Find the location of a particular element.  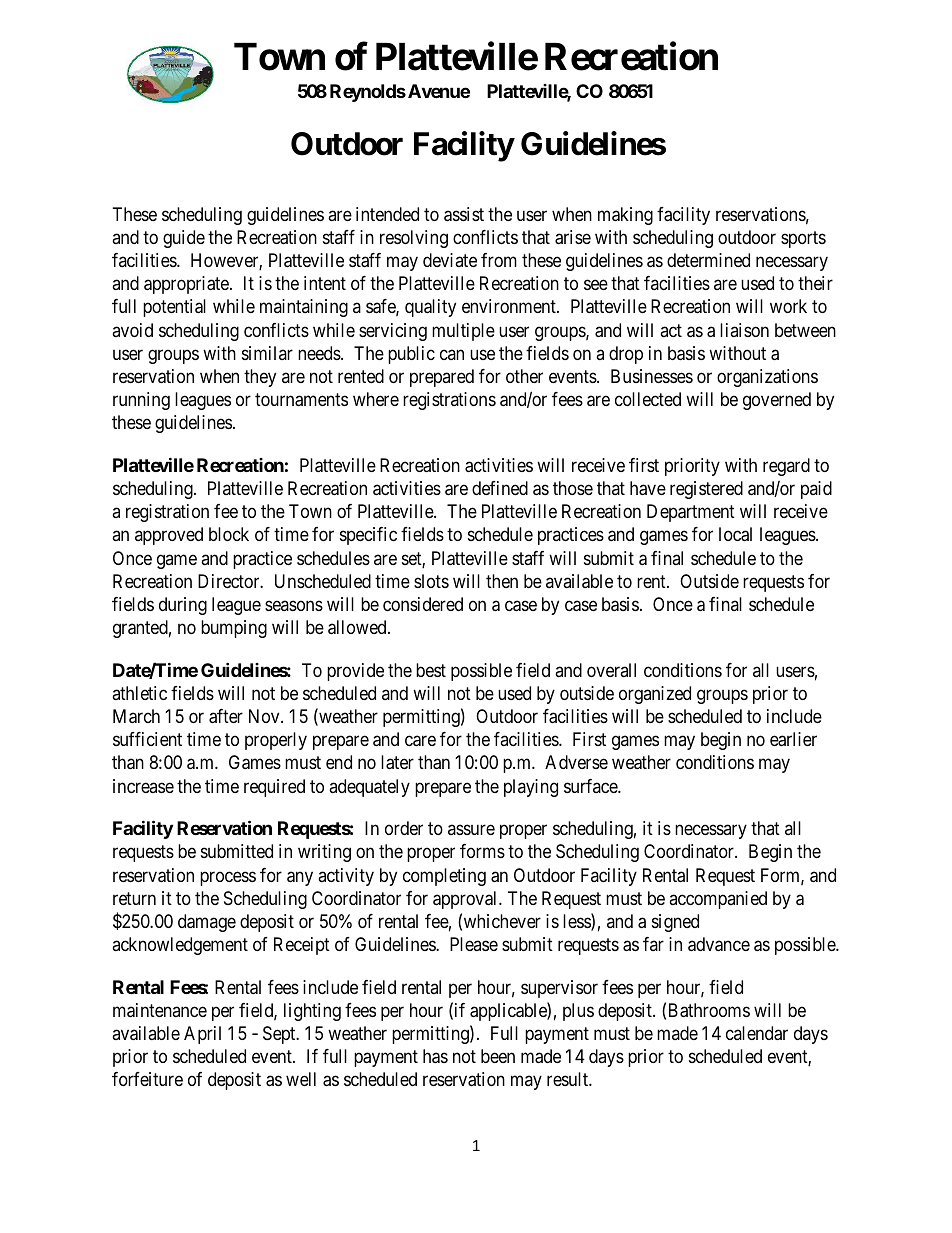

appropriate is located at coordinates (187, 285).
